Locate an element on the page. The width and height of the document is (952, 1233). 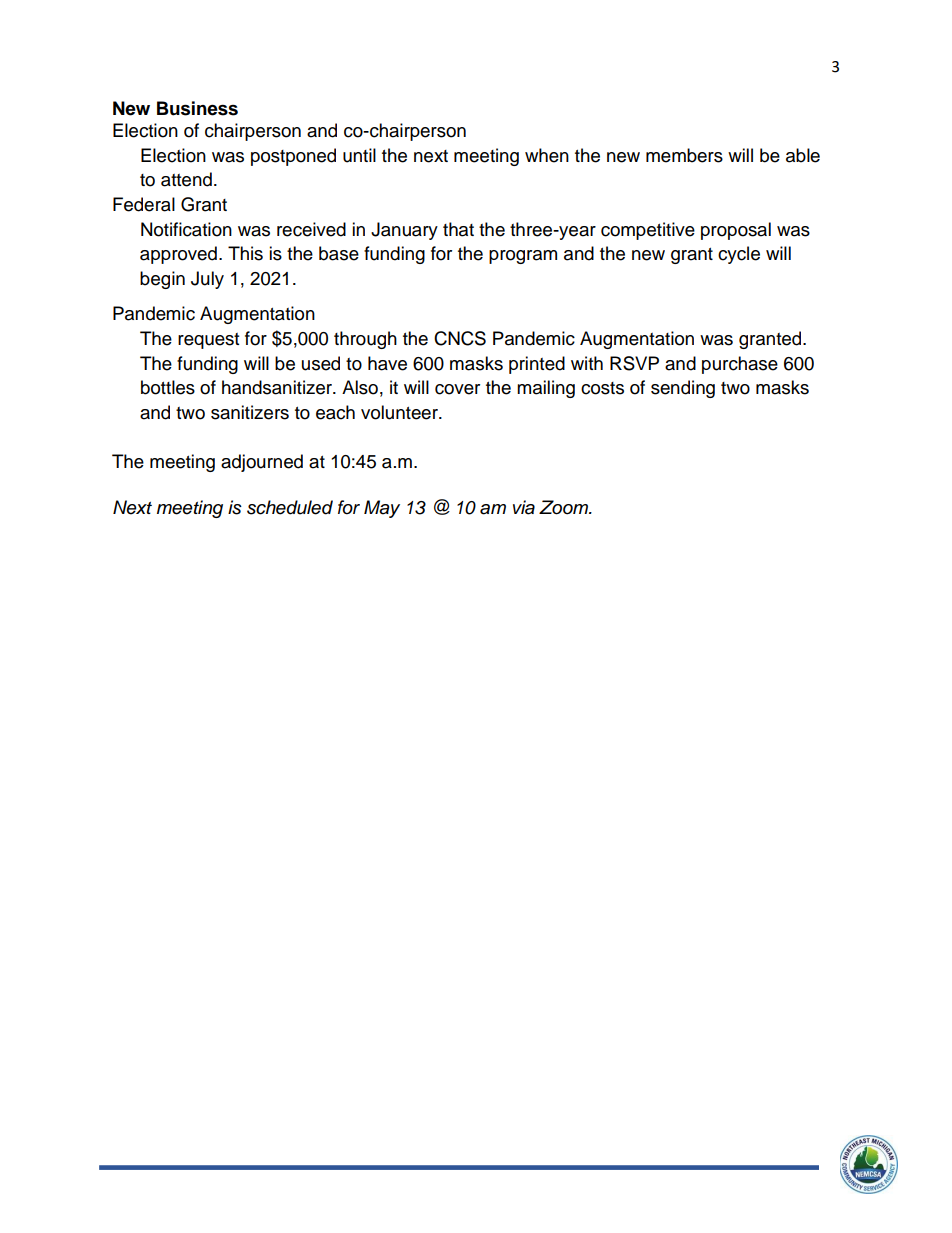
through is located at coordinates (365, 340).
